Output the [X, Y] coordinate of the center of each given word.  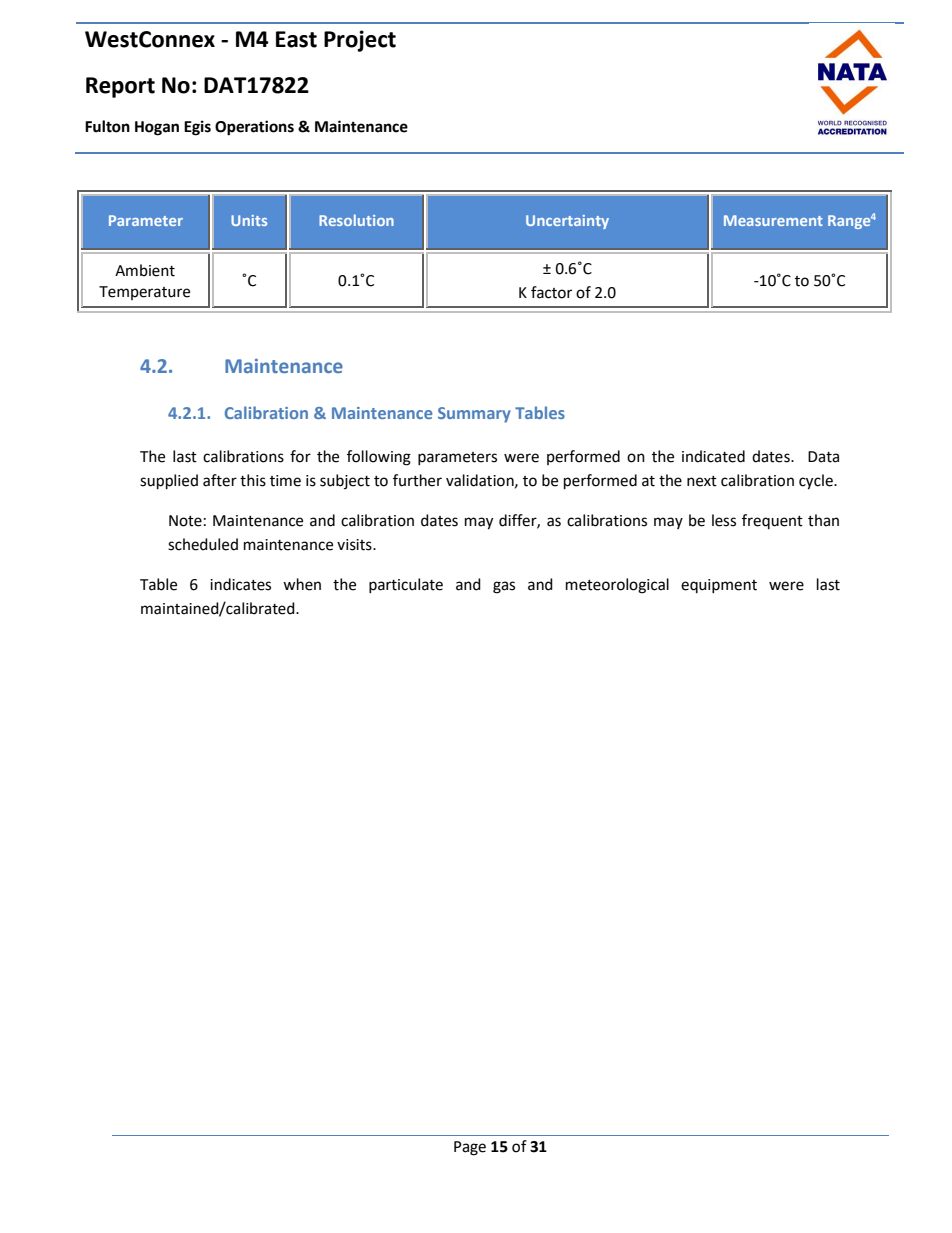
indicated [713, 456]
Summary [474, 415]
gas [504, 587]
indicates [240, 584]
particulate [406, 585]
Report [120, 87]
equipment [719, 586]
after [220, 480]
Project [360, 41]
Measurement [773, 220]
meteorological [617, 586]
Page [470, 1148]
